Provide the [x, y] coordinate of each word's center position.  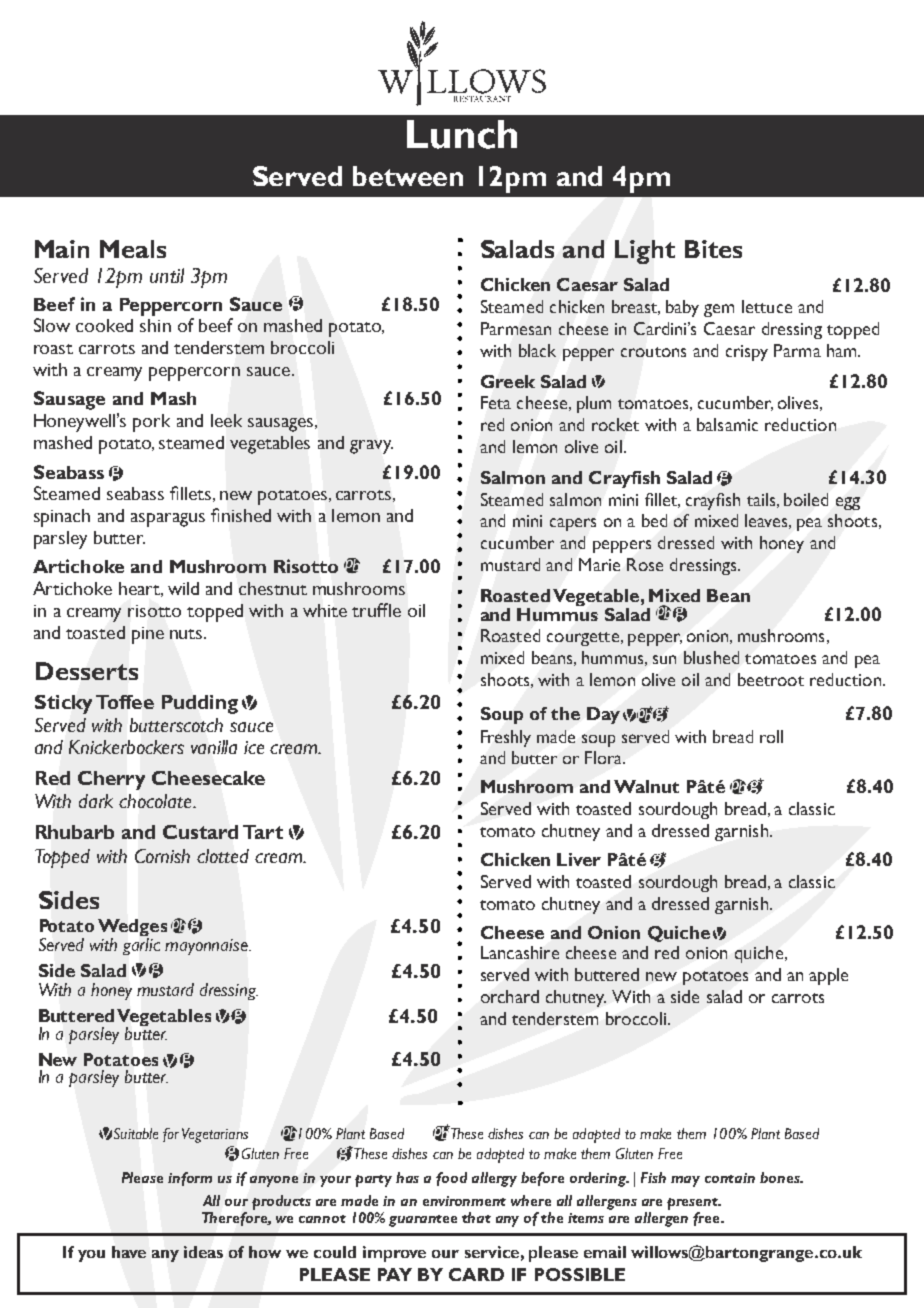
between [408, 176]
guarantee [423, 1221]
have [129, 1252]
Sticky [63, 704]
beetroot [771, 679]
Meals [133, 249]
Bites [713, 249]
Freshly [506, 738]
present [694, 1204]
